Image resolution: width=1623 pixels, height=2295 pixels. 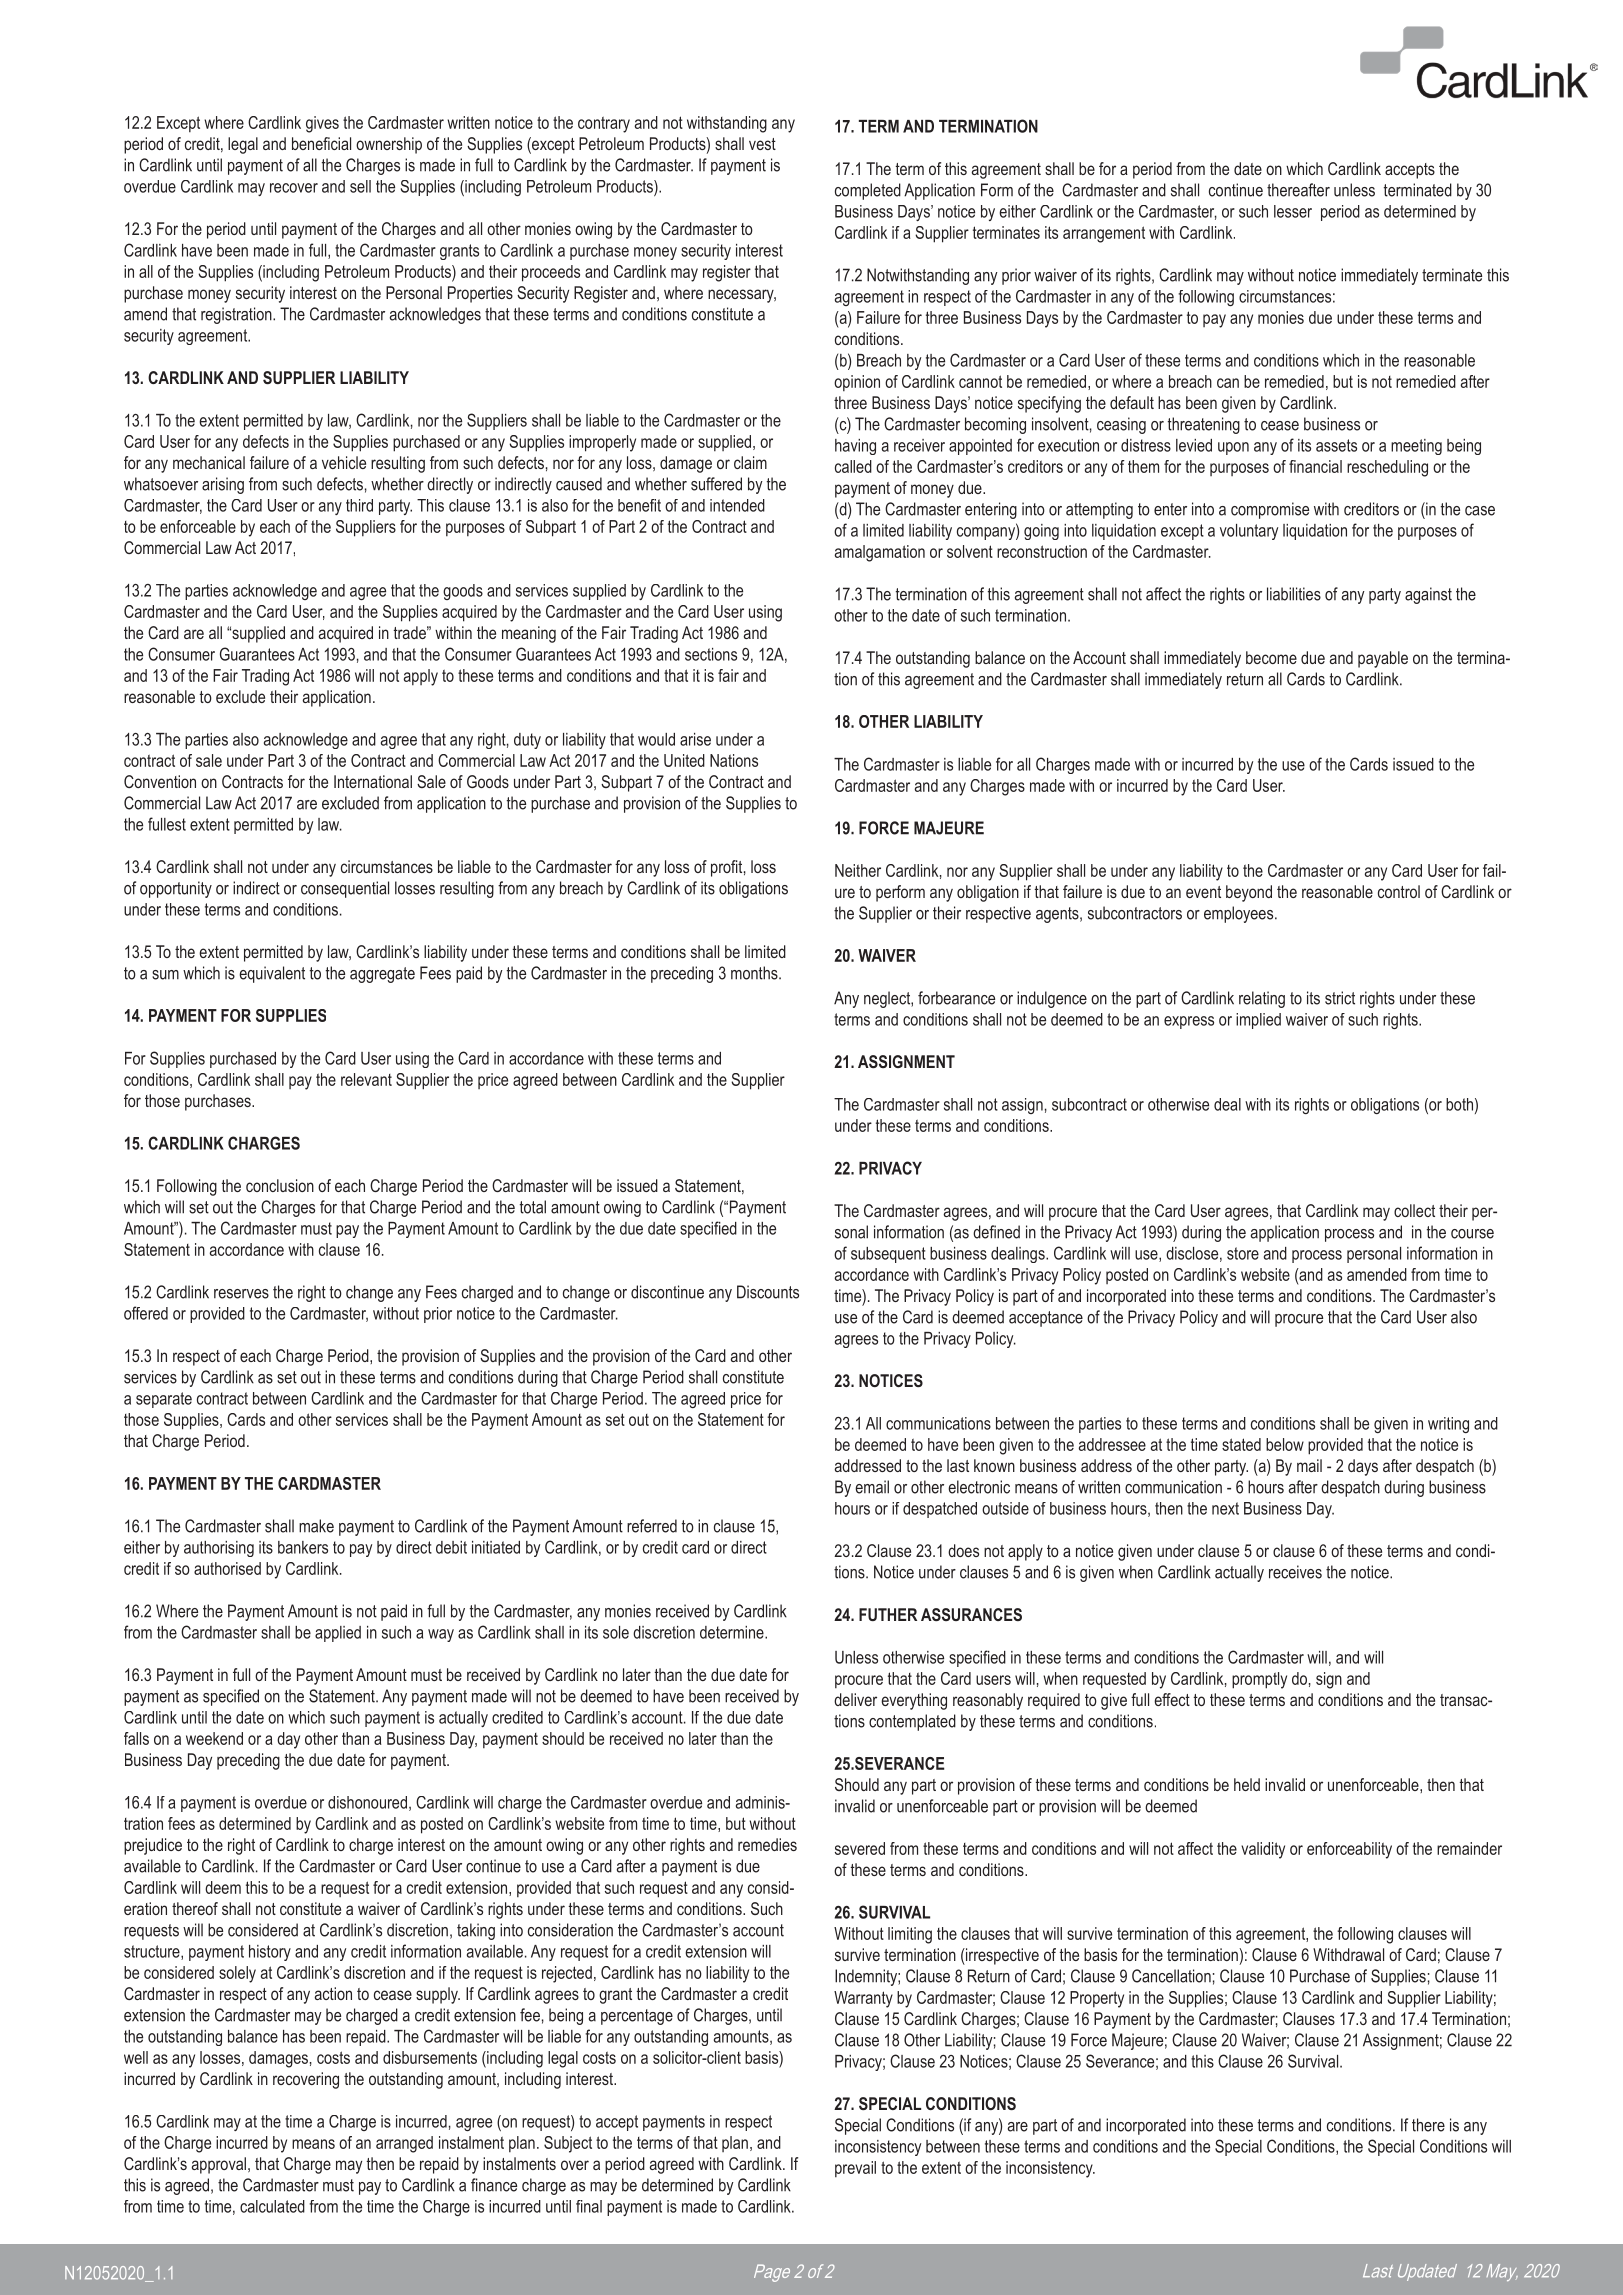 What do you see at coordinates (737, 505) in the document?
I see `intended` at bounding box center [737, 505].
